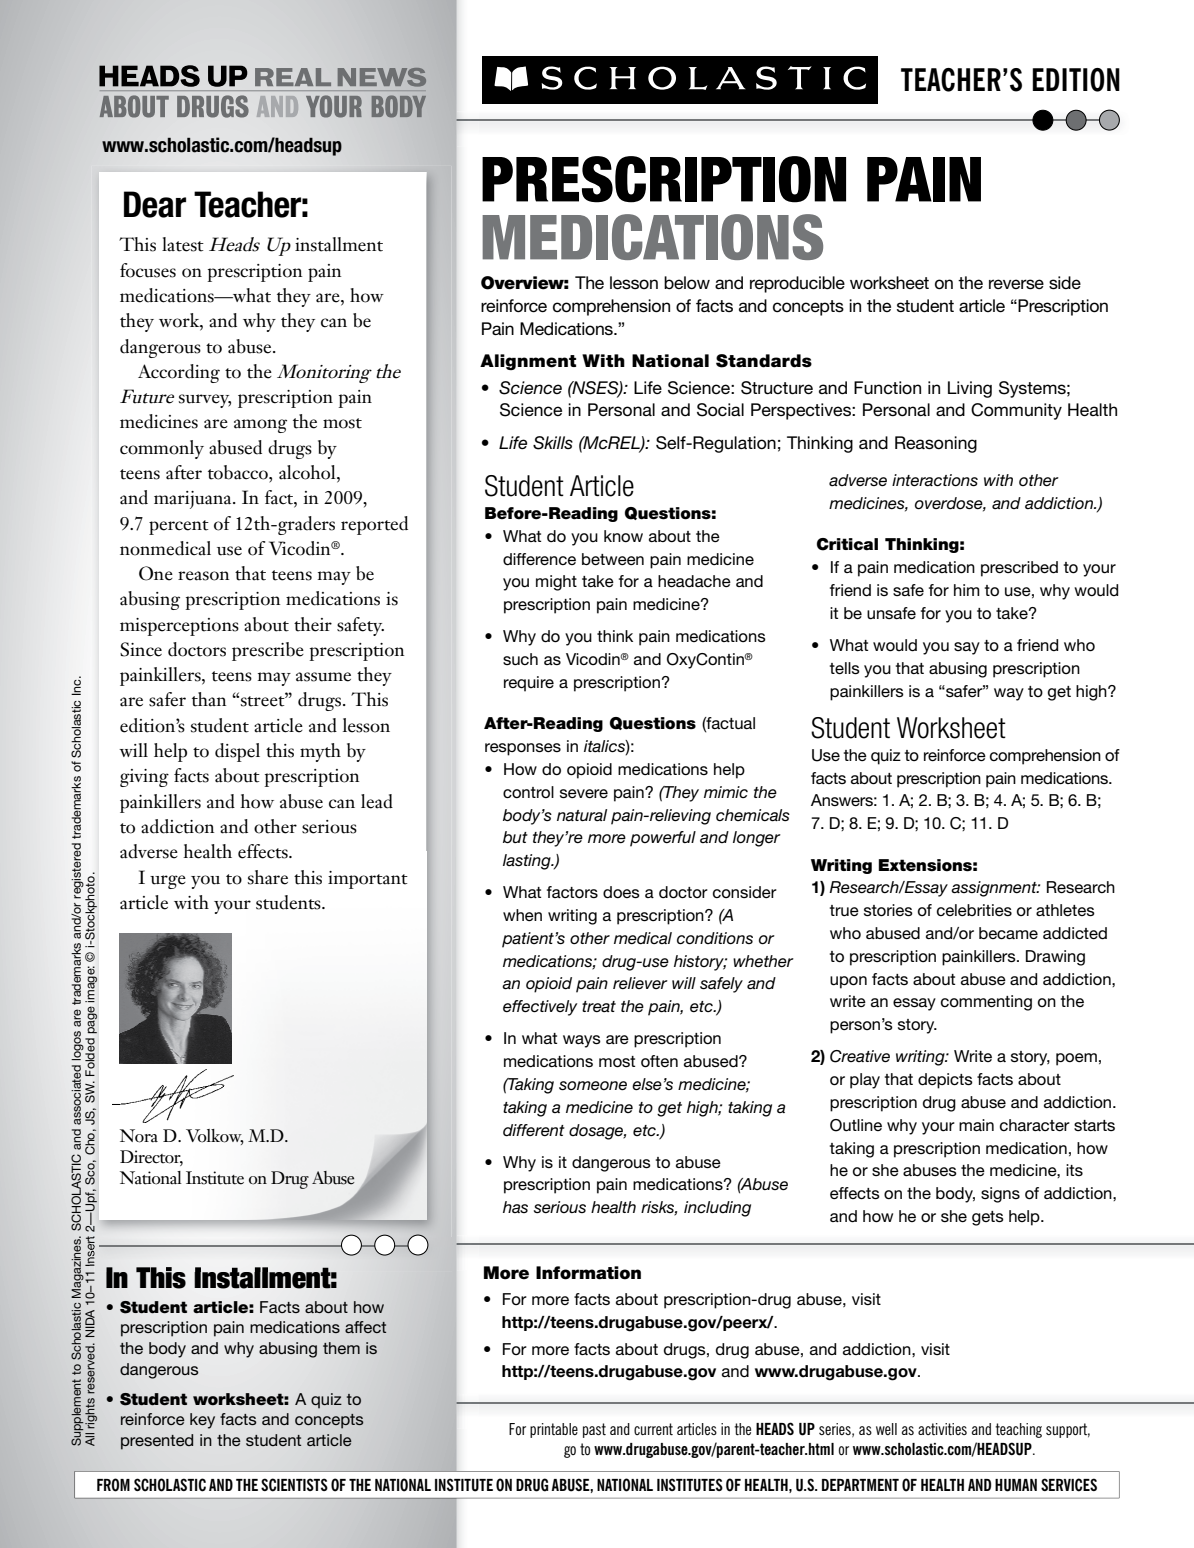 The image size is (1194, 1548). What do you see at coordinates (1016, 284) in the screenshot?
I see `reverse` at bounding box center [1016, 284].
